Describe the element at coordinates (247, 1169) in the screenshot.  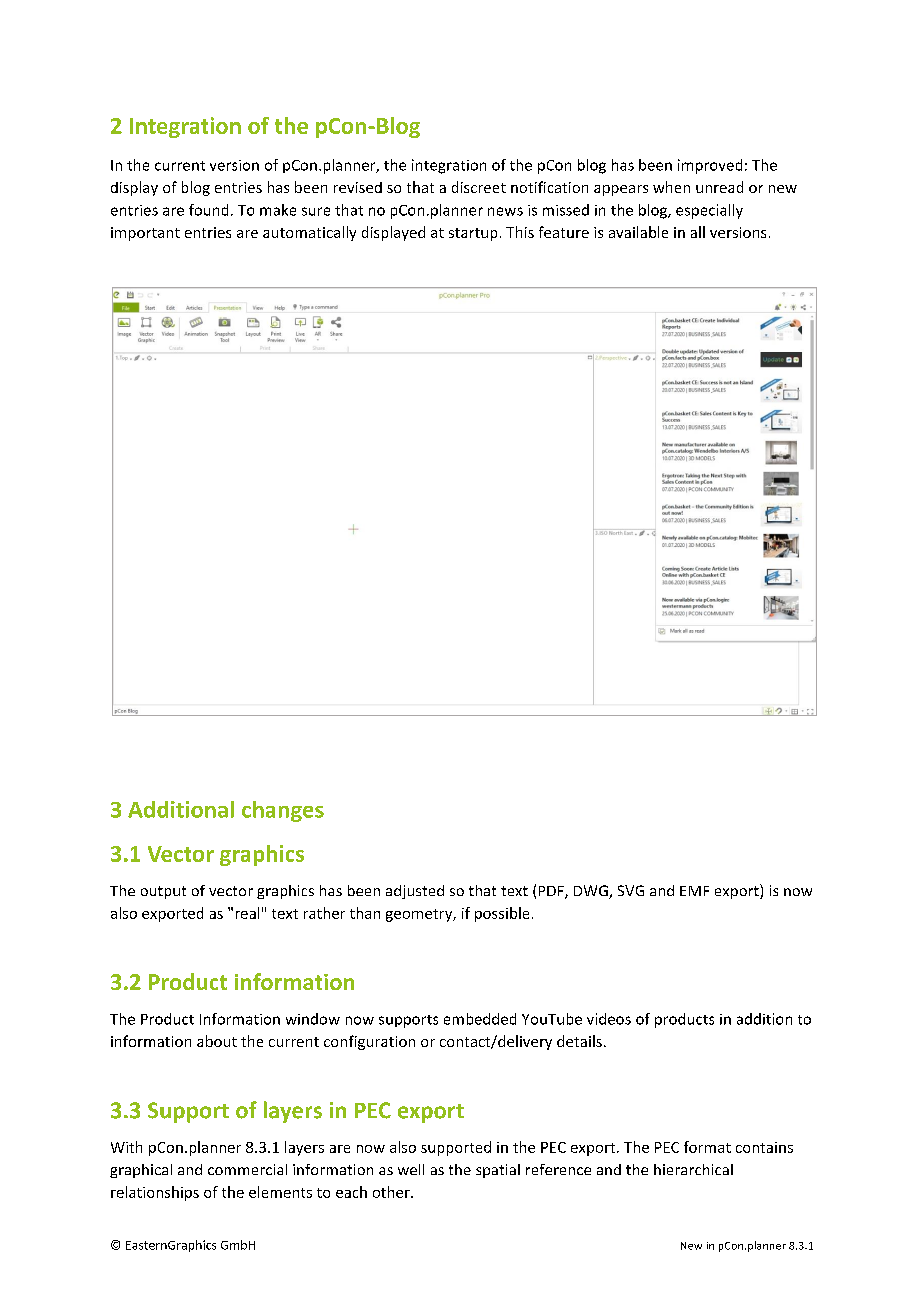
I see `commercial` at that location.
